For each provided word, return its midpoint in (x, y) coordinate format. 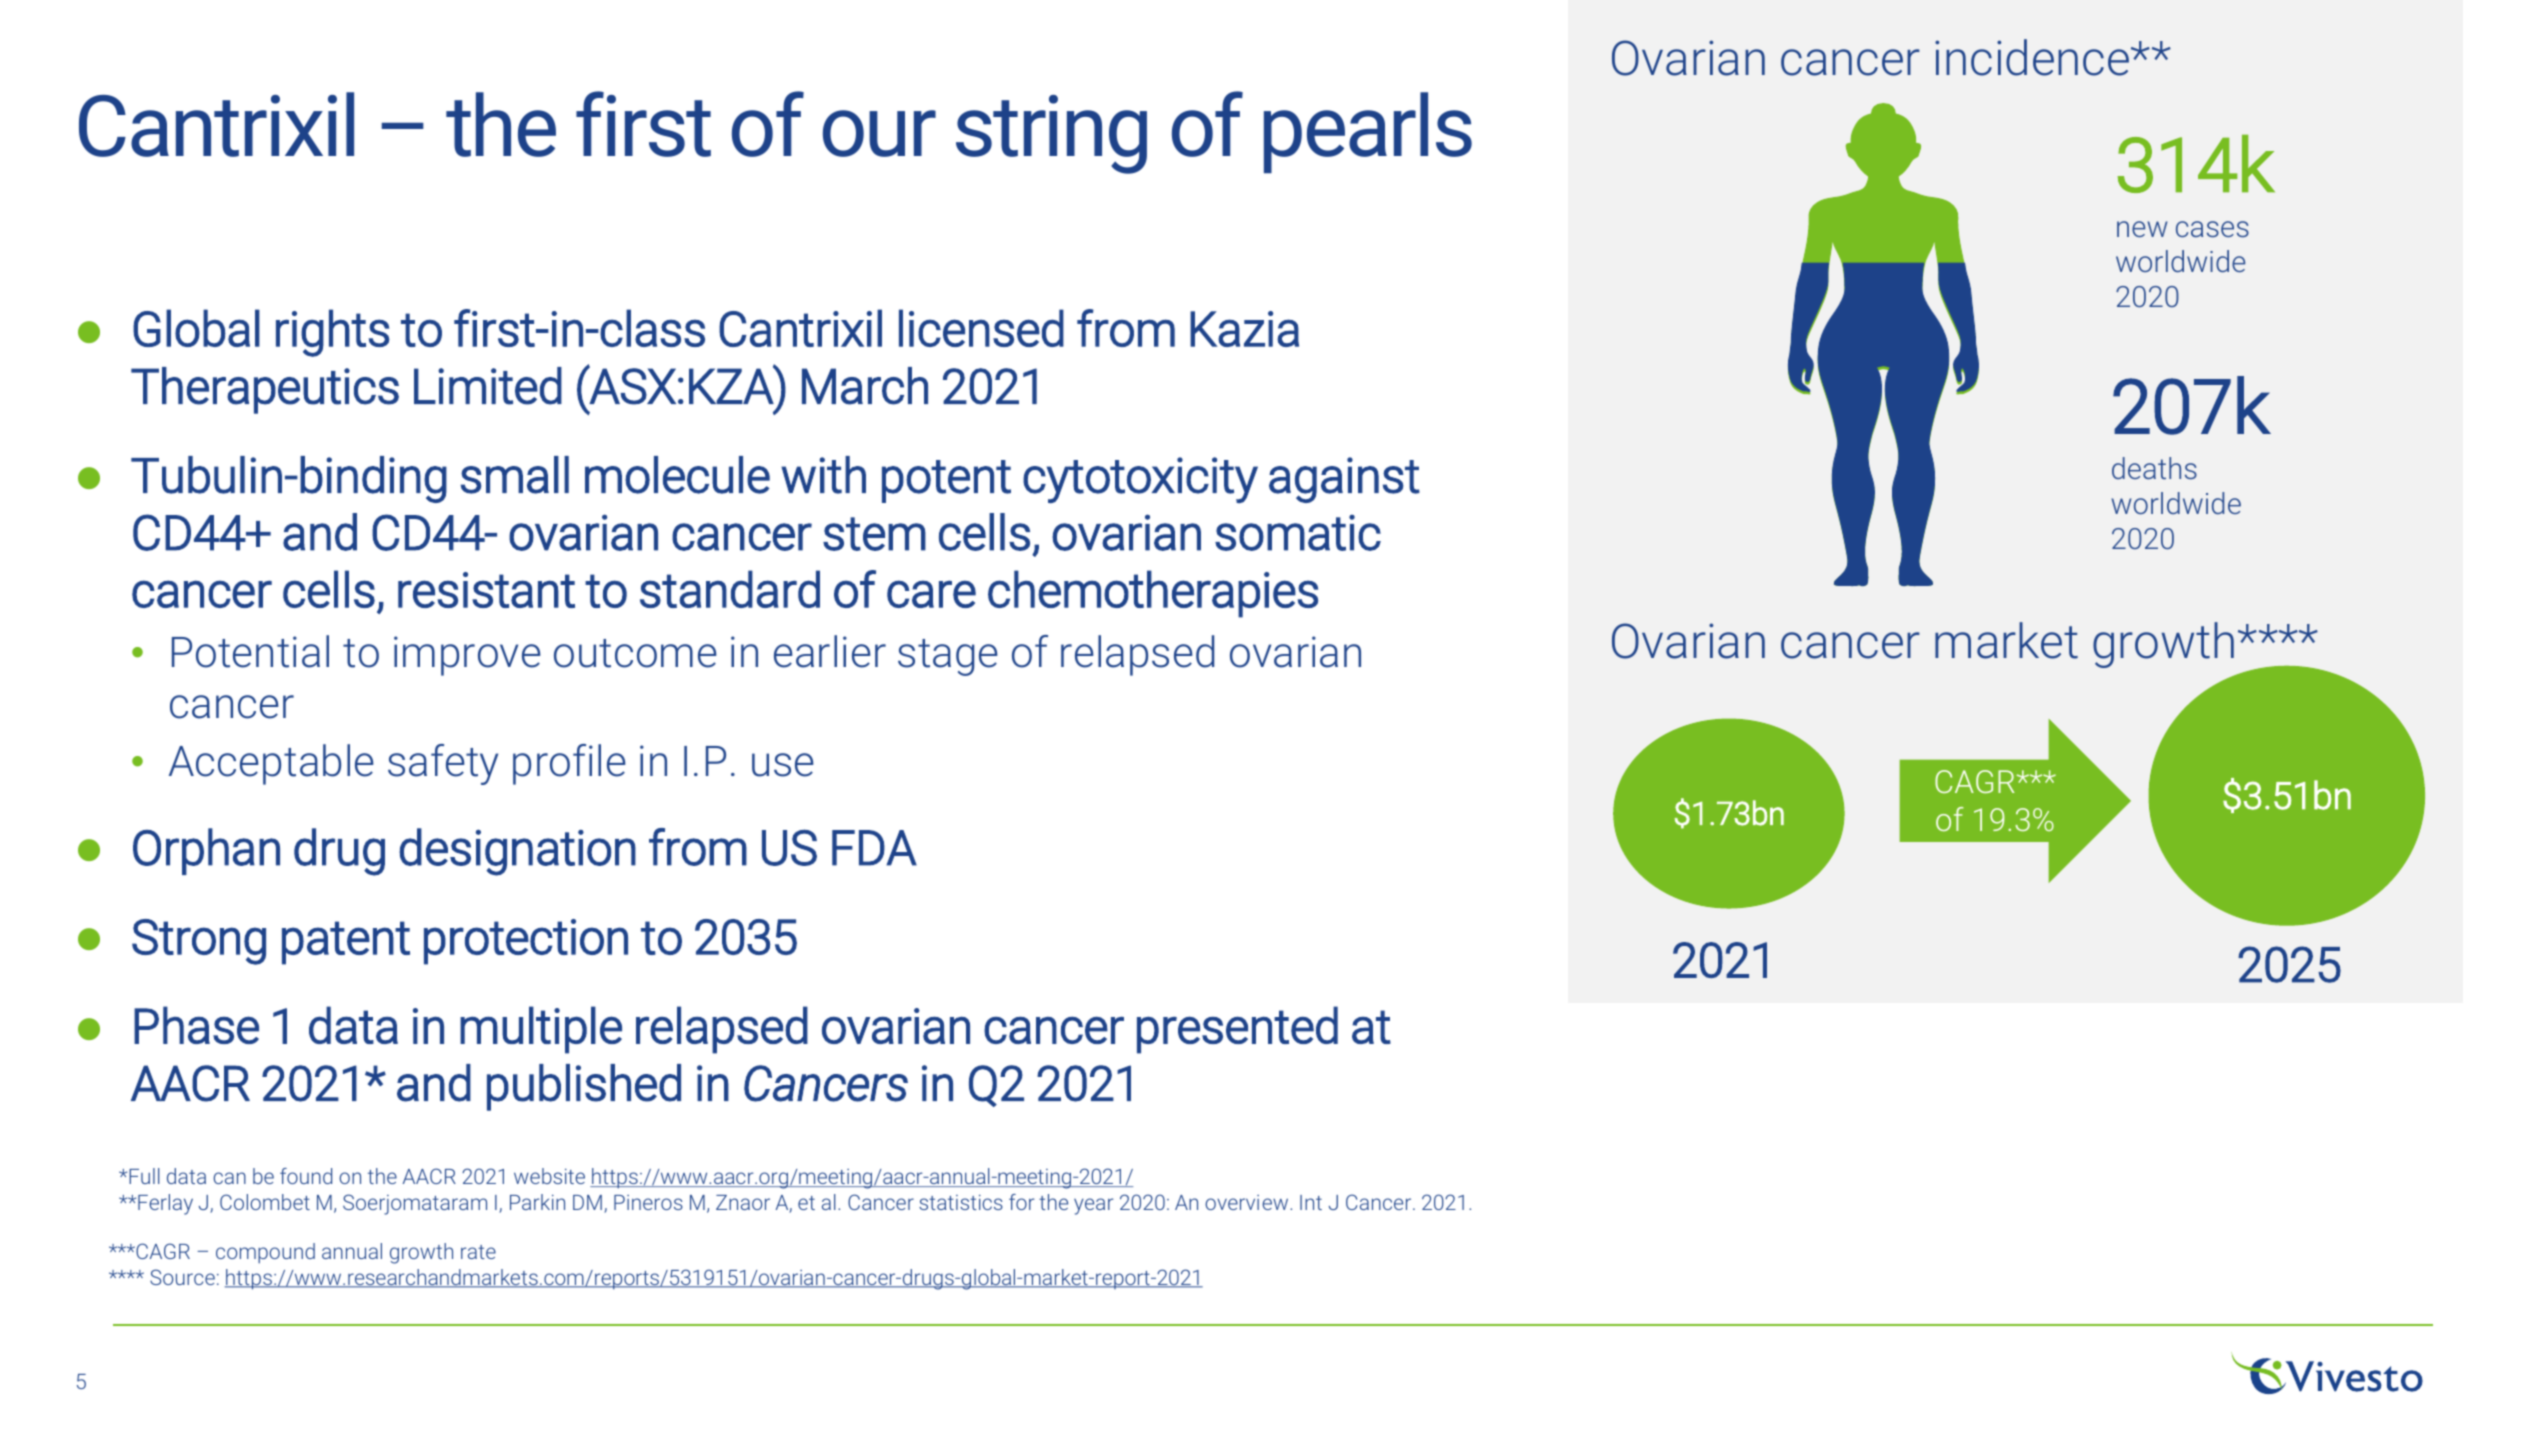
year (1094, 1206)
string (1051, 134)
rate (478, 1252)
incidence (2033, 57)
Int (1311, 1202)
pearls (1368, 132)
